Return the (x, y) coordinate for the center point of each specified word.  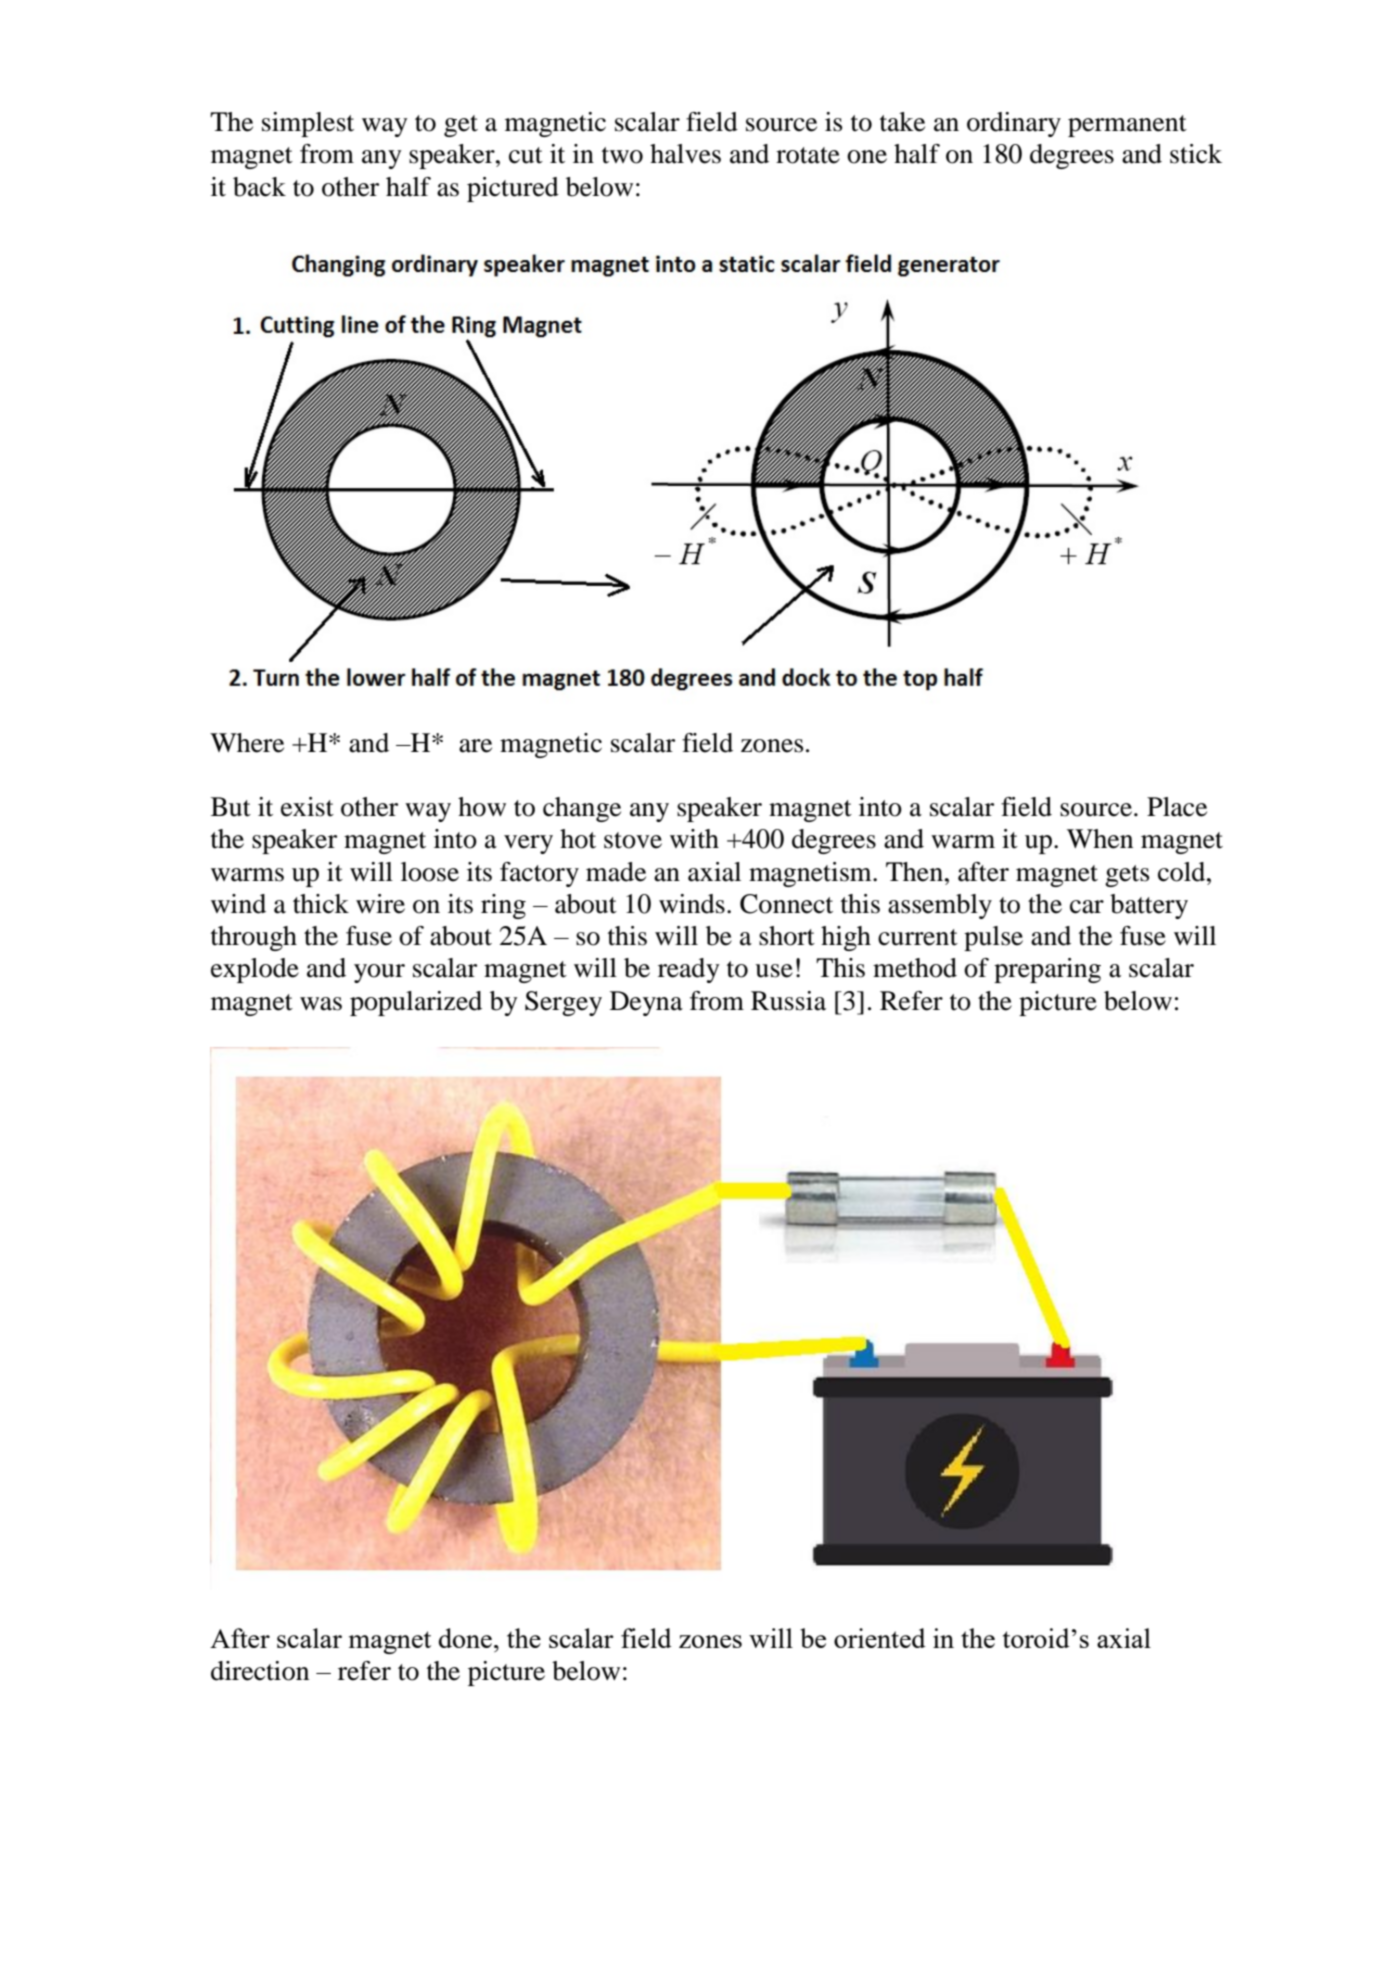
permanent (1127, 126)
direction (260, 1671)
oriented (880, 1638)
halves (685, 154)
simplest (308, 124)
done (465, 1638)
